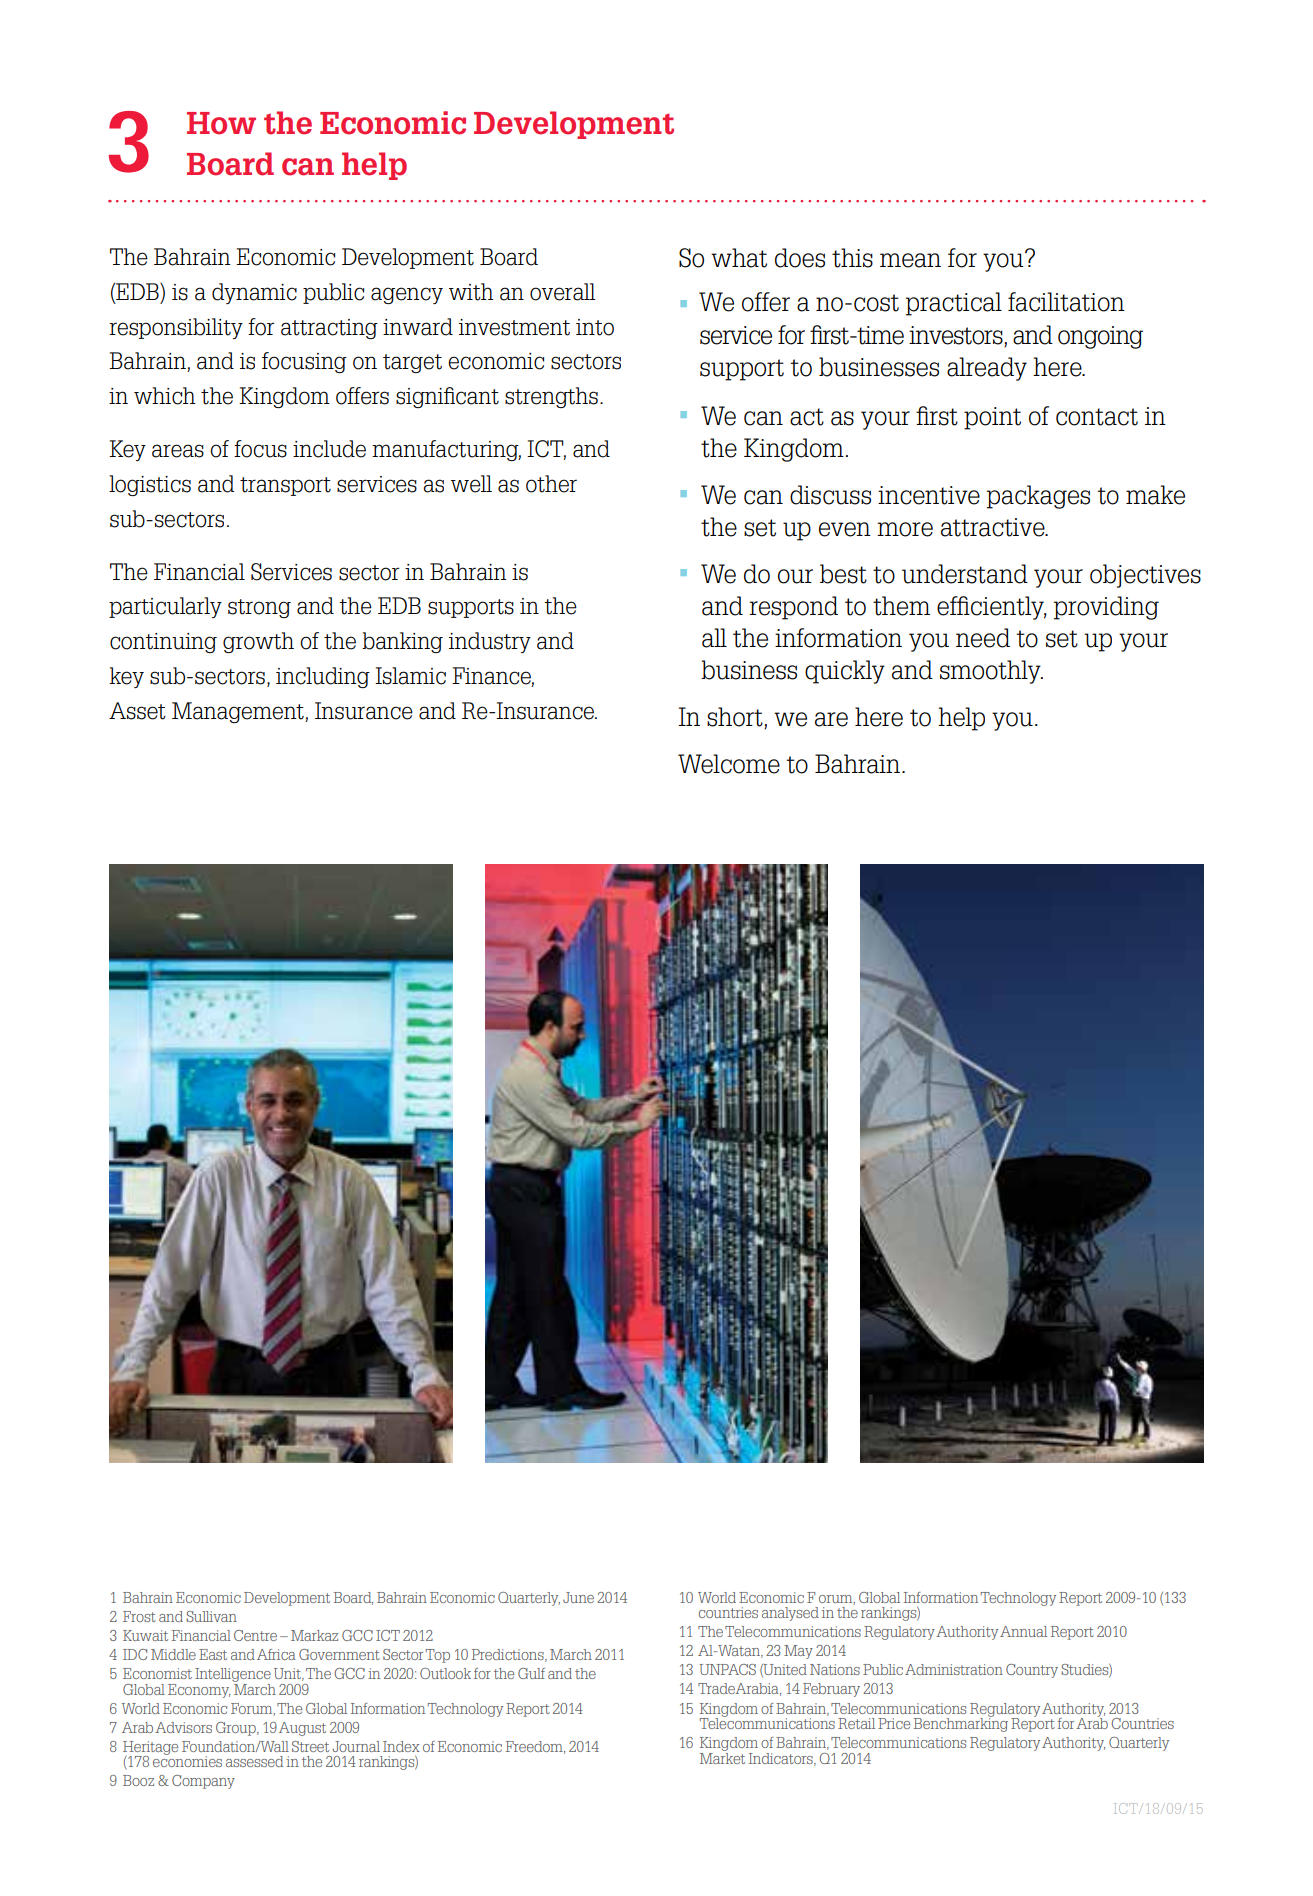 The width and height of the document is (1313, 1896). Describe the element at coordinates (254, 1761) in the document. I see `assessed` at that location.
